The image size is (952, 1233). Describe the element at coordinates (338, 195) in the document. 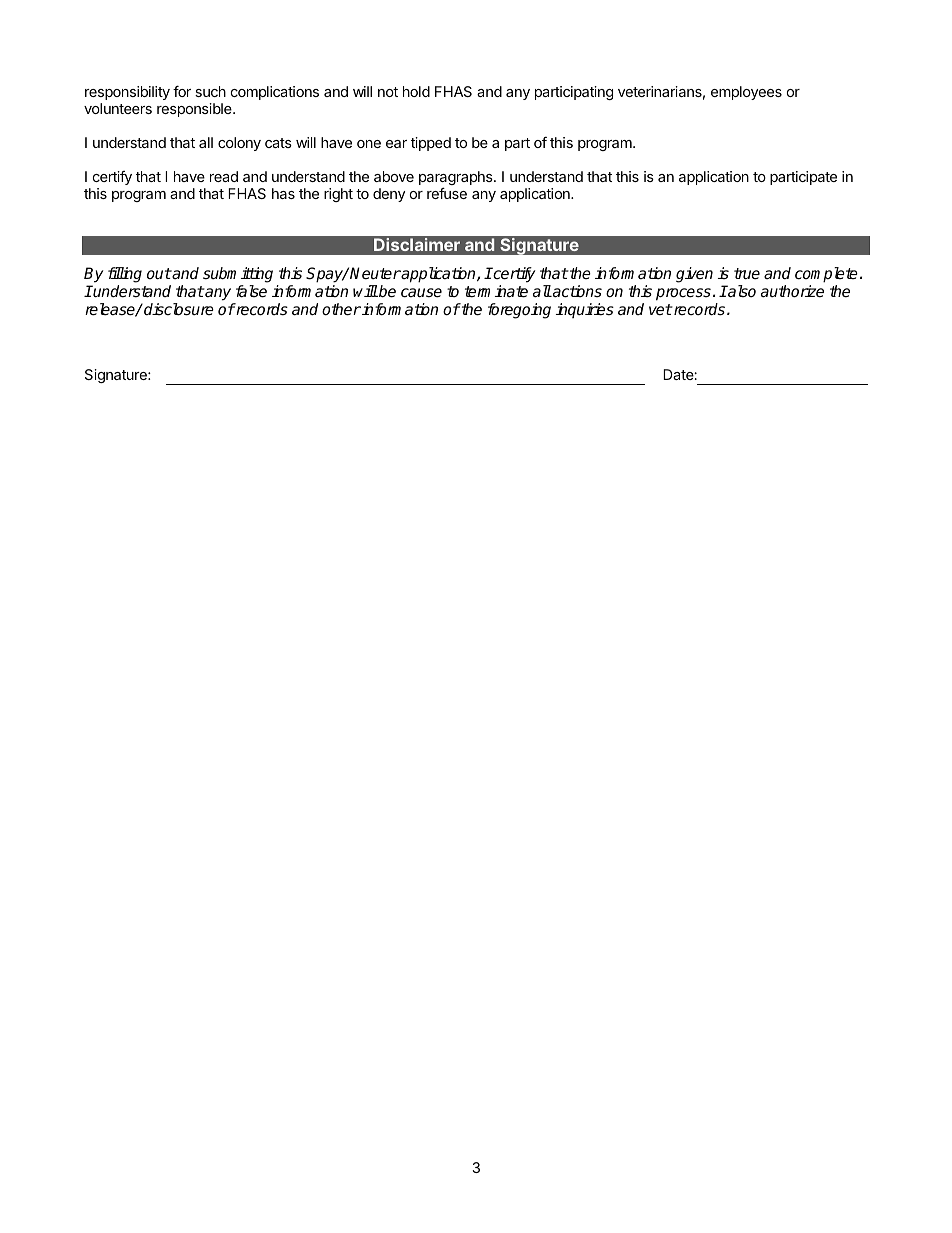

I see `right` at that location.
